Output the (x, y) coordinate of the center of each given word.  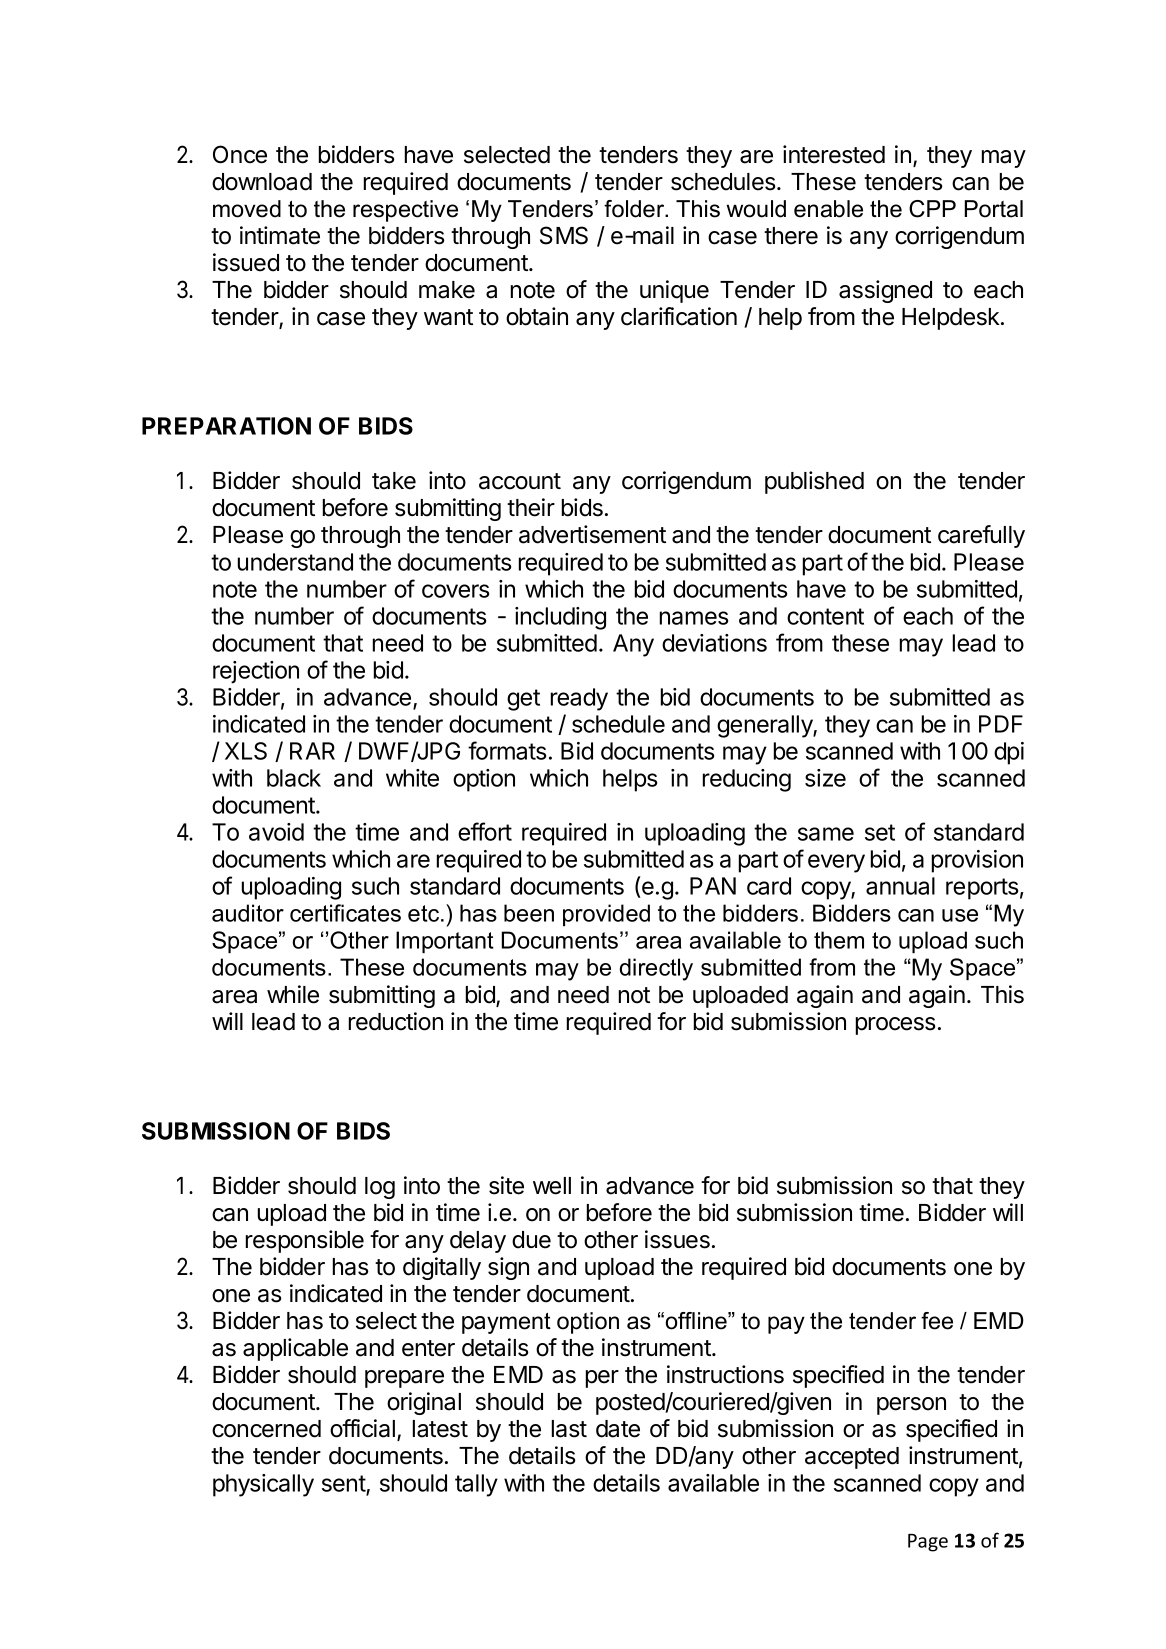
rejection (256, 672)
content (825, 616)
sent (344, 1484)
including (560, 618)
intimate (280, 235)
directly (656, 969)
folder (635, 209)
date (618, 1429)
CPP (932, 209)
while (293, 994)
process (896, 1026)
